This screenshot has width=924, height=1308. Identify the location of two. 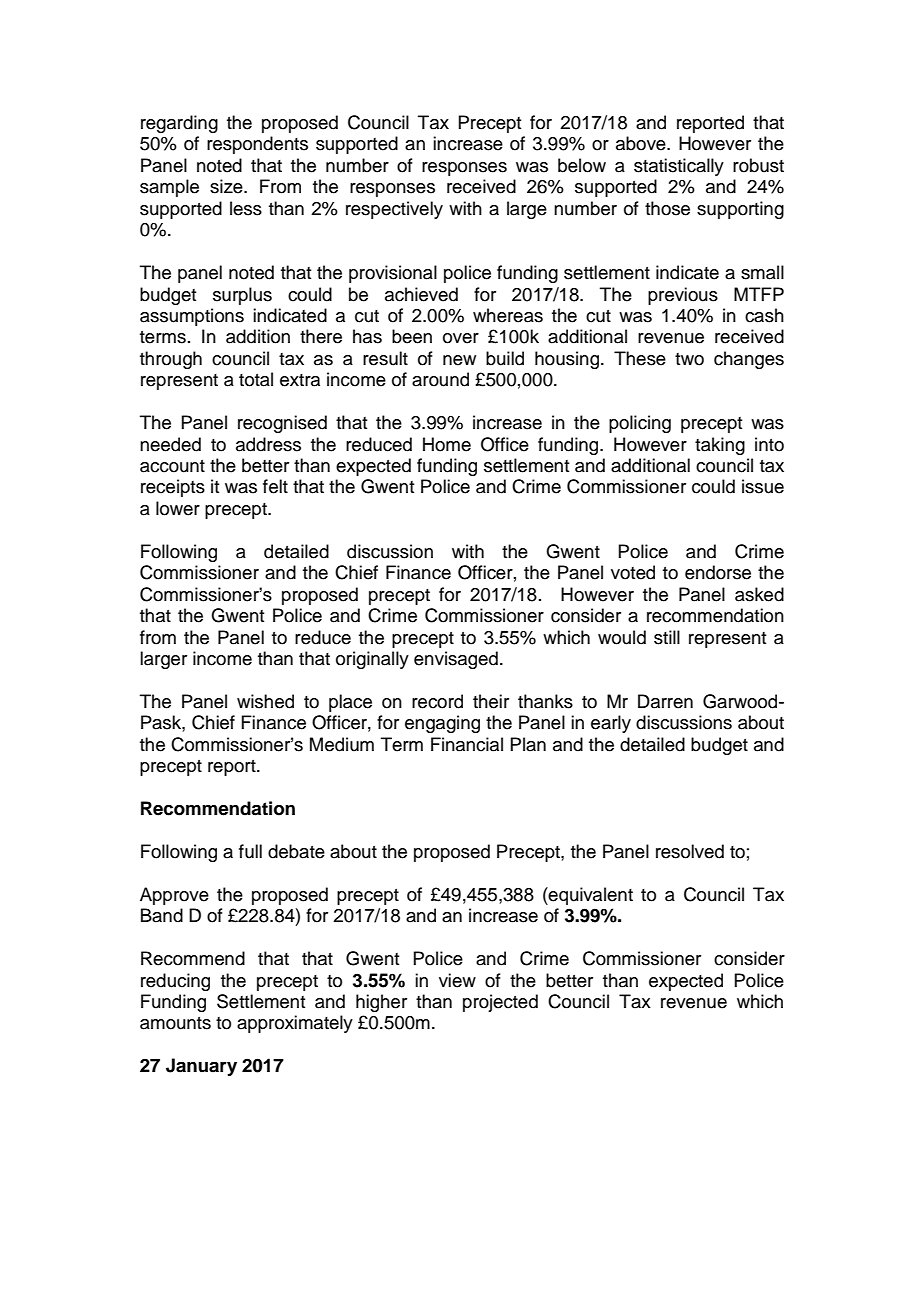
(689, 359).
